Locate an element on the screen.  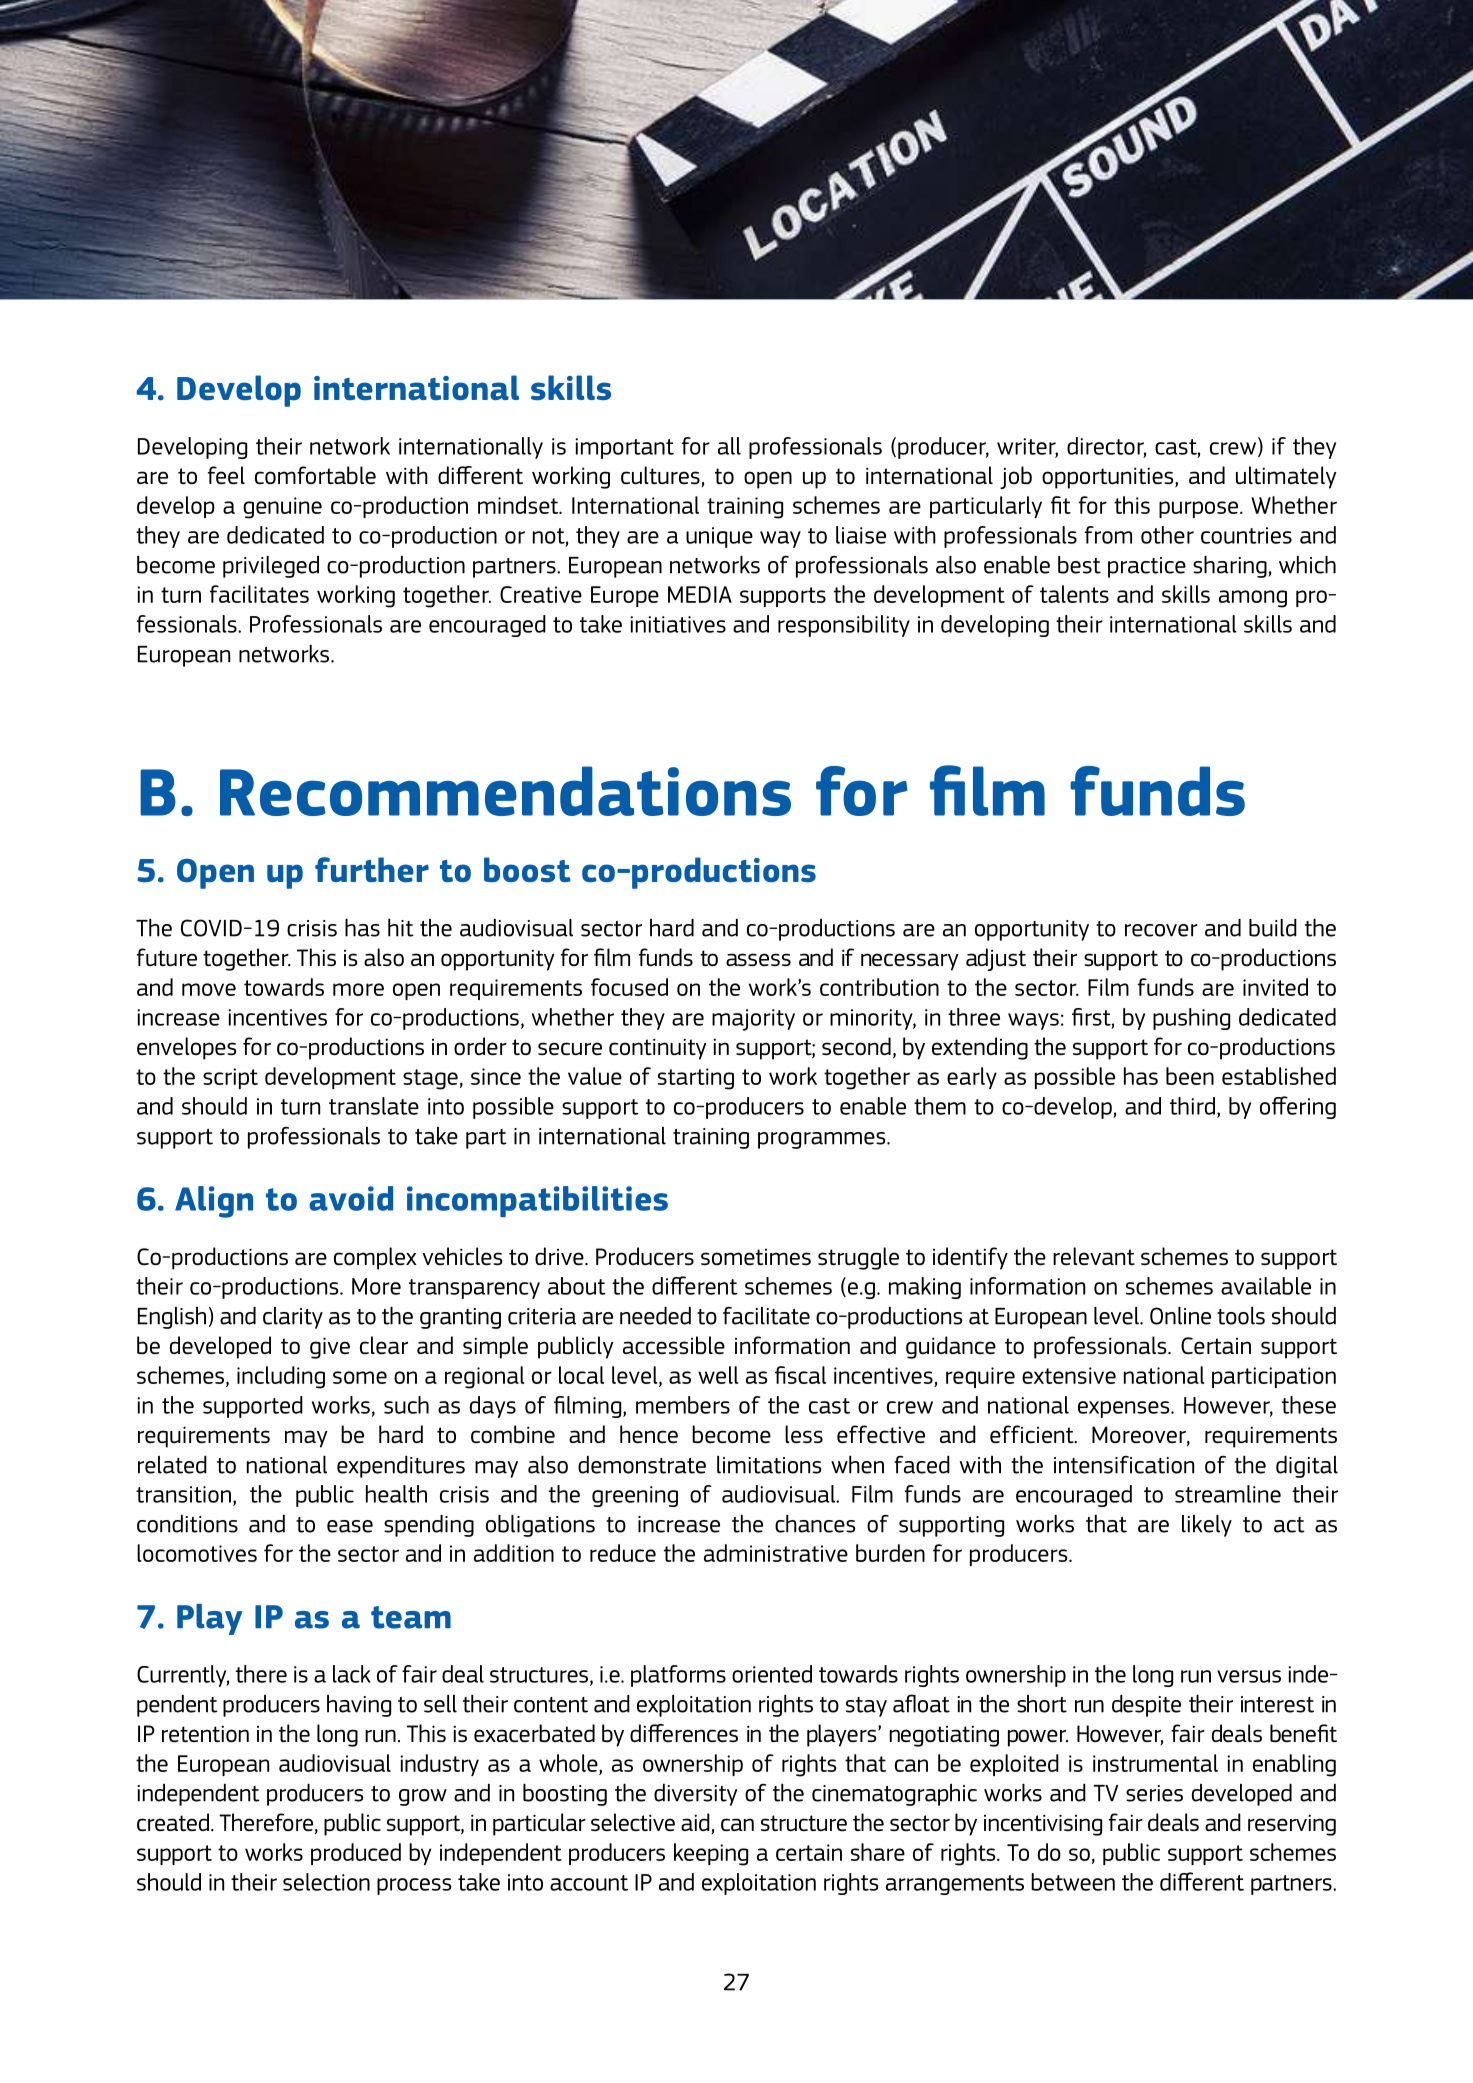
programmes is located at coordinates (823, 1140).
